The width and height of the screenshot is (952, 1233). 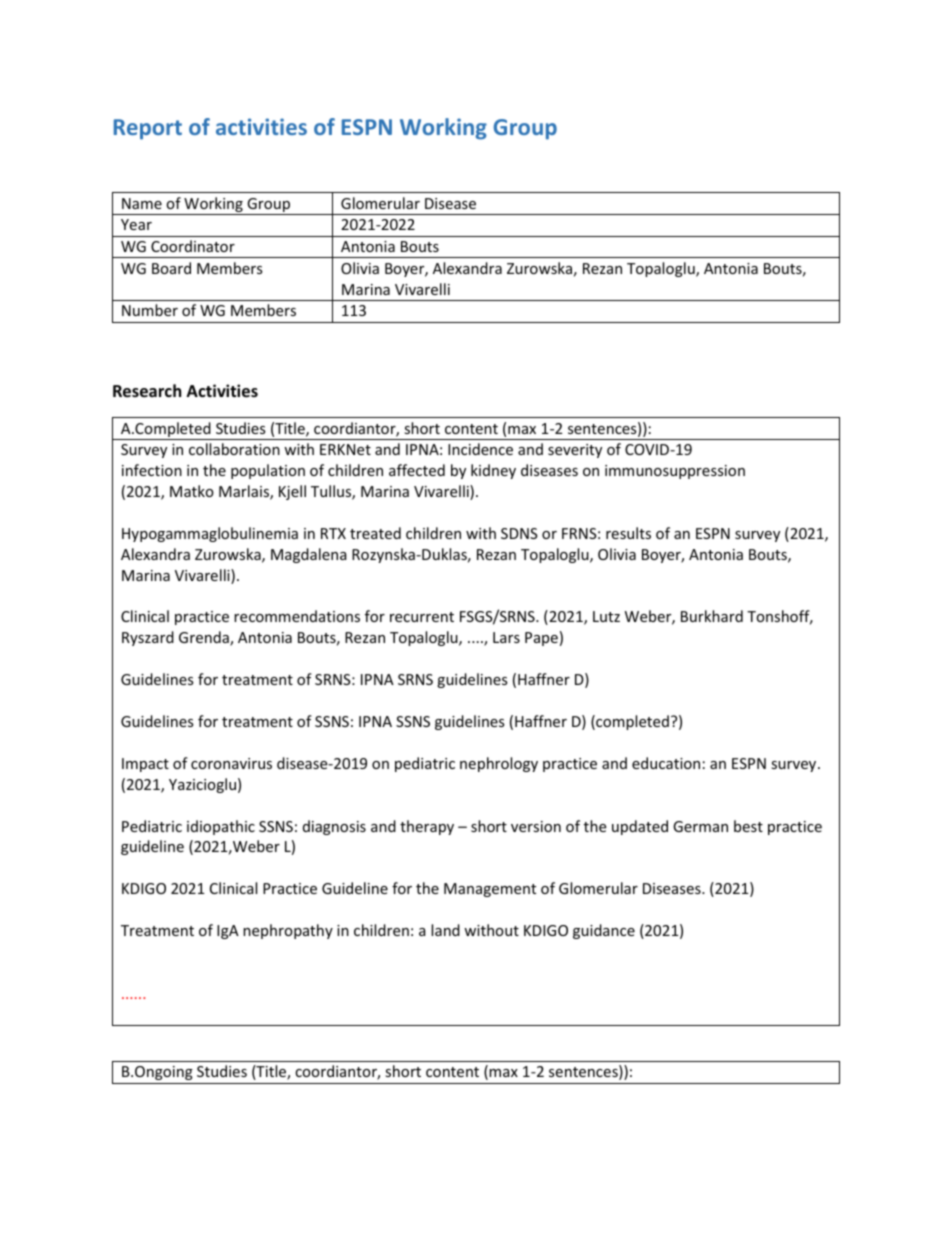 What do you see at coordinates (193, 246) in the screenshot?
I see `Coordinator` at bounding box center [193, 246].
